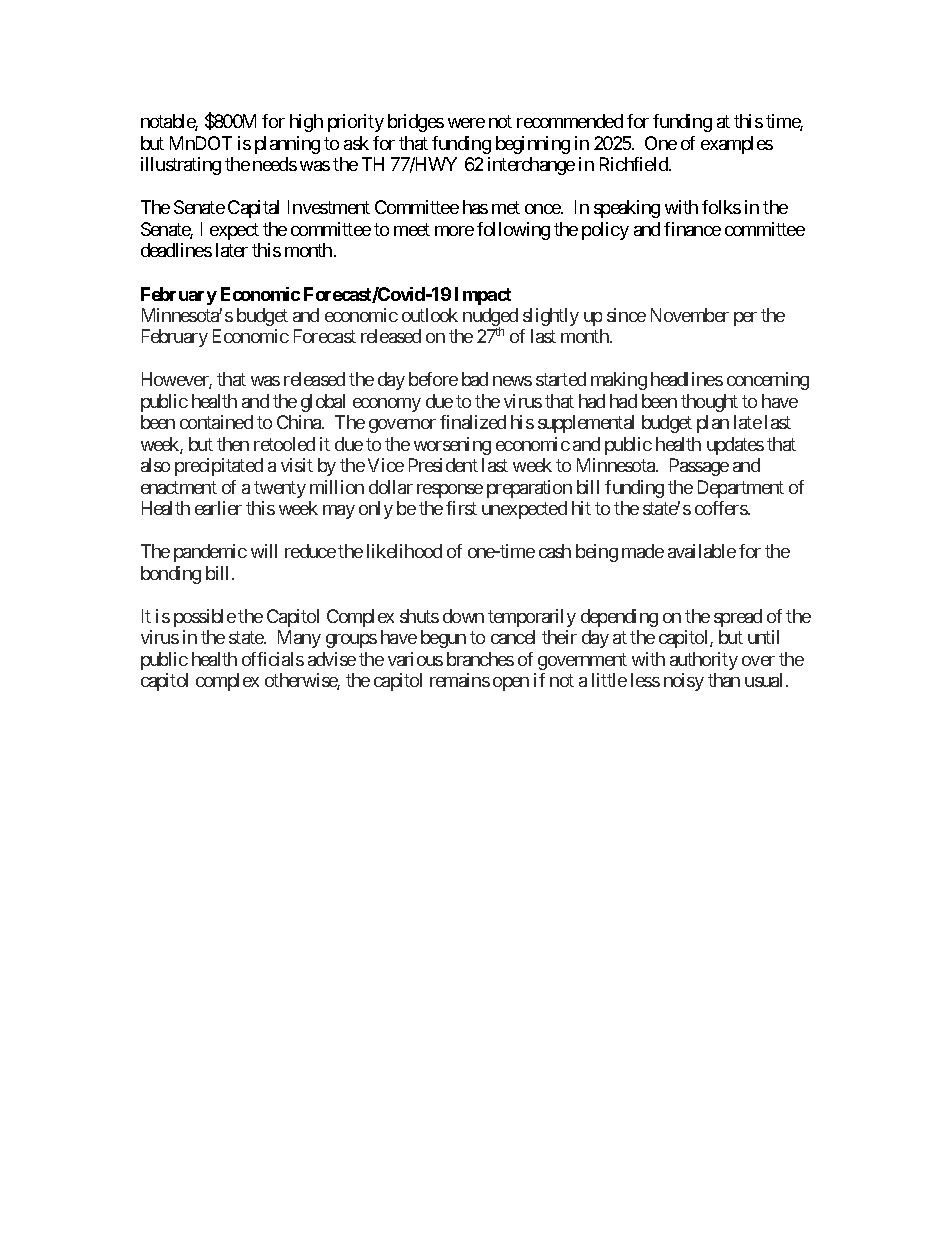 Image resolution: width=952 pixels, height=1233 pixels. What do you see at coordinates (737, 145) in the document?
I see `examples` at bounding box center [737, 145].
